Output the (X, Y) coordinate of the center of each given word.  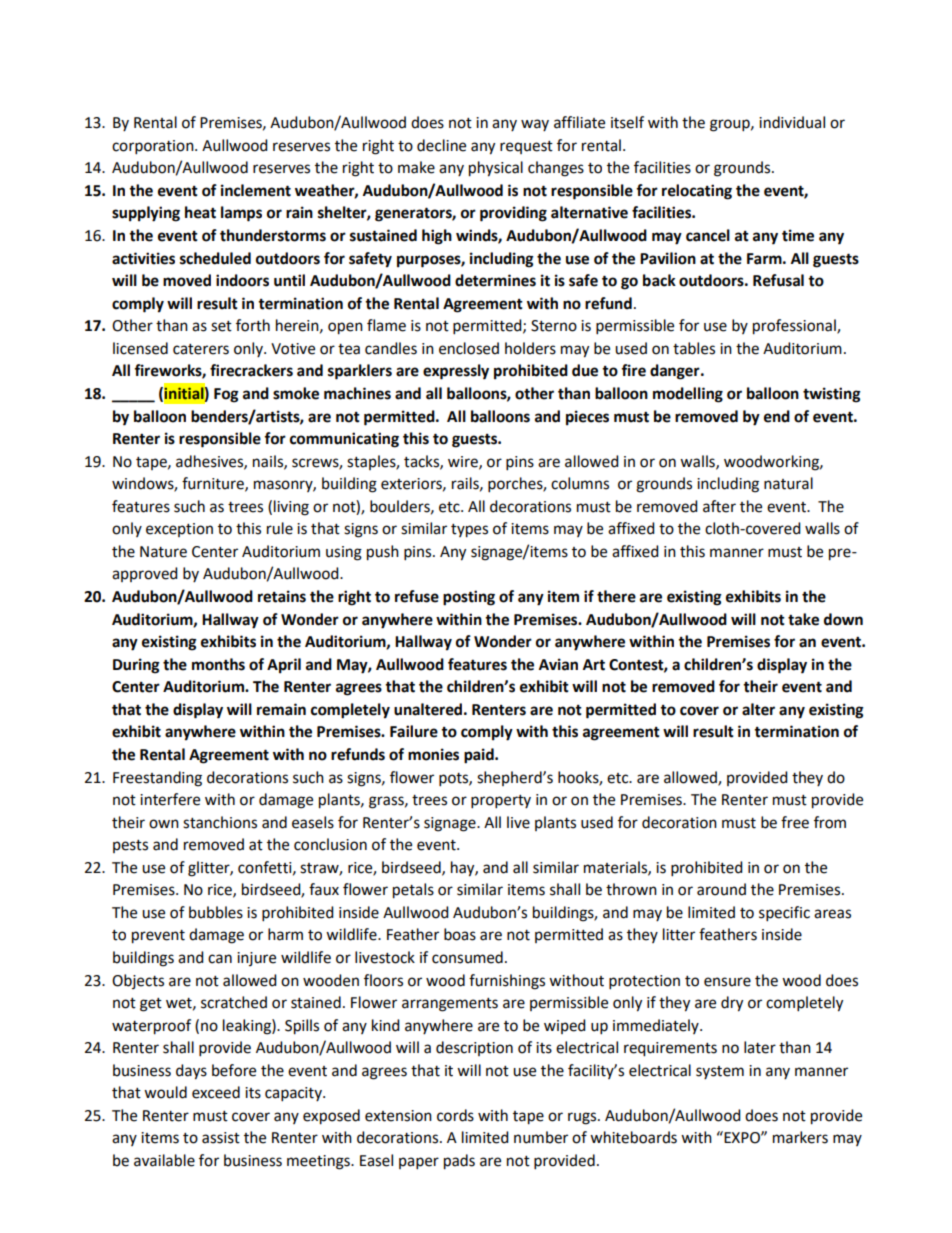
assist (221, 1138)
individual (792, 122)
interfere (170, 799)
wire (464, 462)
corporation (154, 147)
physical (496, 169)
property (501, 802)
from (830, 822)
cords (455, 1115)
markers (800, 1137)
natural (788, 483)
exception (179, 530)
